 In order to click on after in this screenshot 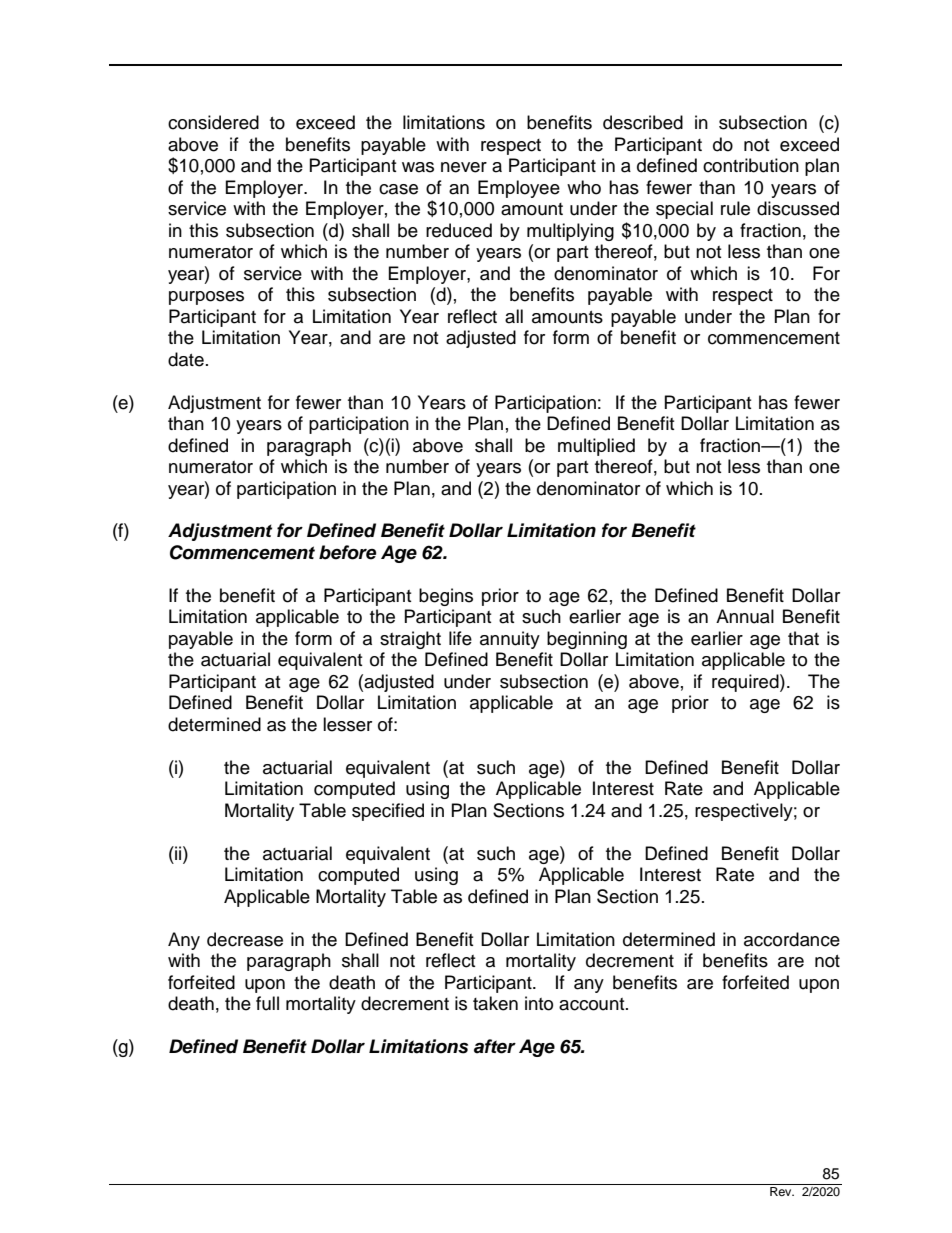, I will do `click(495, 1046)`.
